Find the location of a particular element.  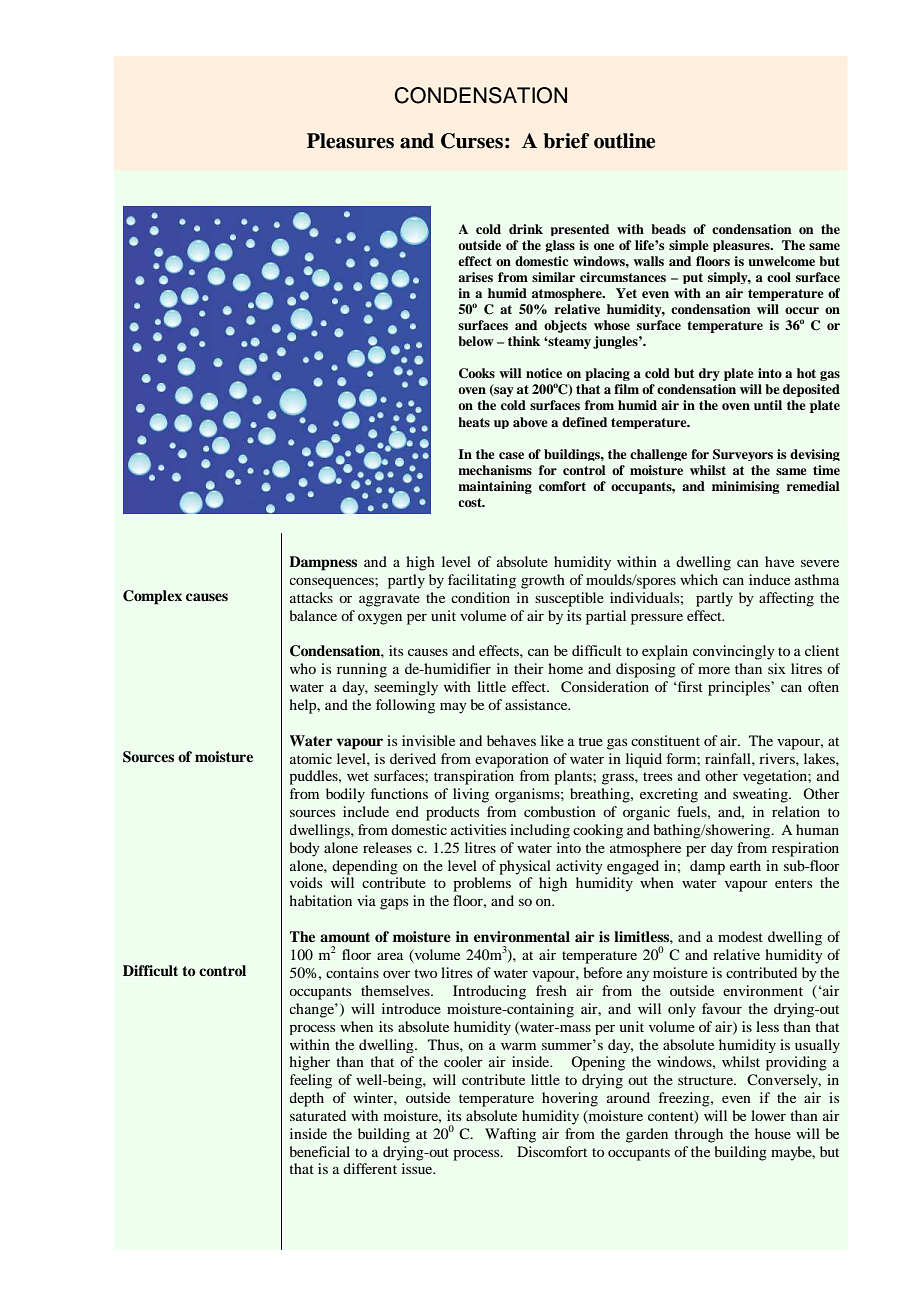

their is located at coordinates (529, 668).
